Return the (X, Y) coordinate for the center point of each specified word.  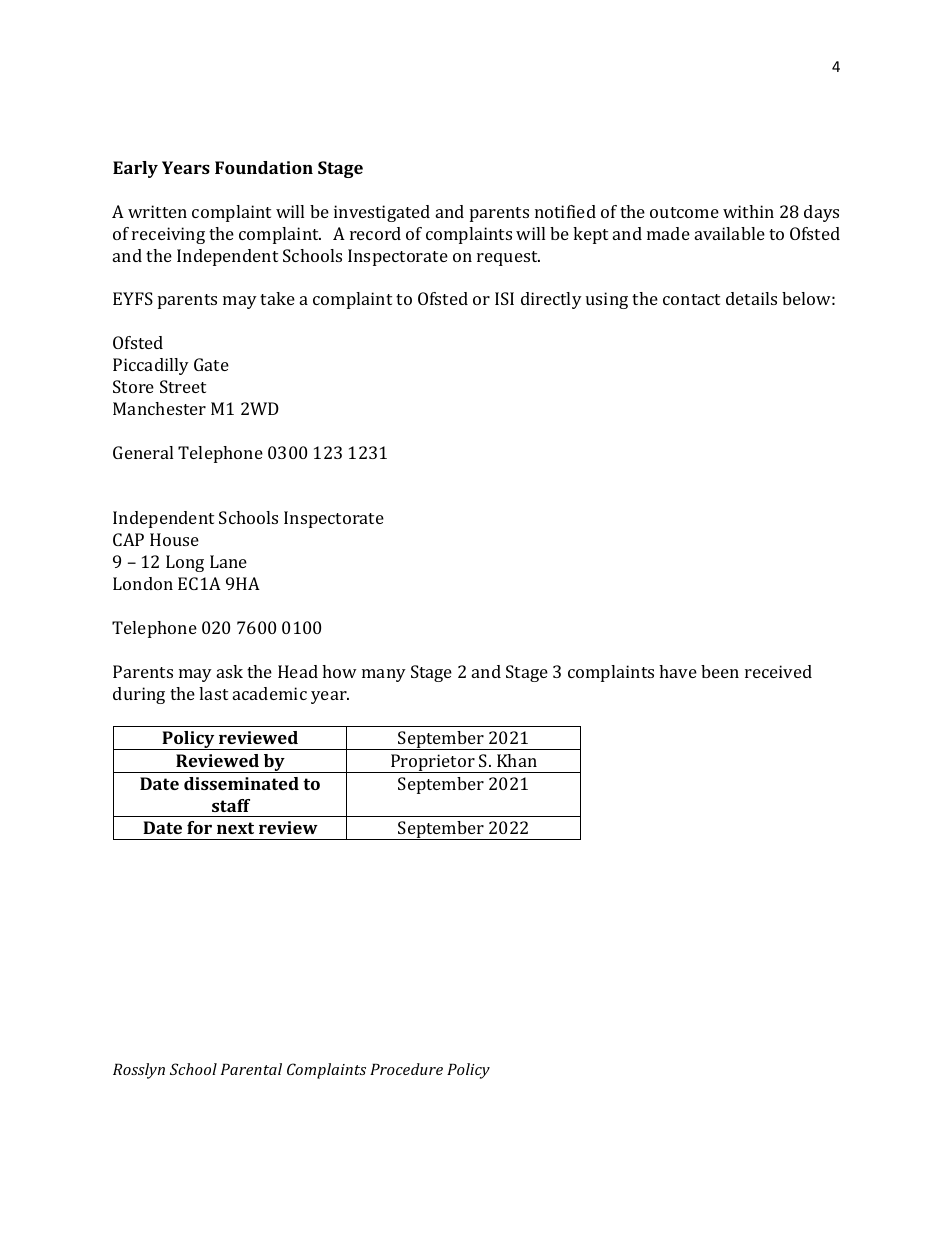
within (748, 211)
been (720, 671)
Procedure (406, 1069)
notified (565, 211)
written (157, 211)
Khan (517, 760)
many (384, 675)
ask (230, 671)
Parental (251, 1069)
